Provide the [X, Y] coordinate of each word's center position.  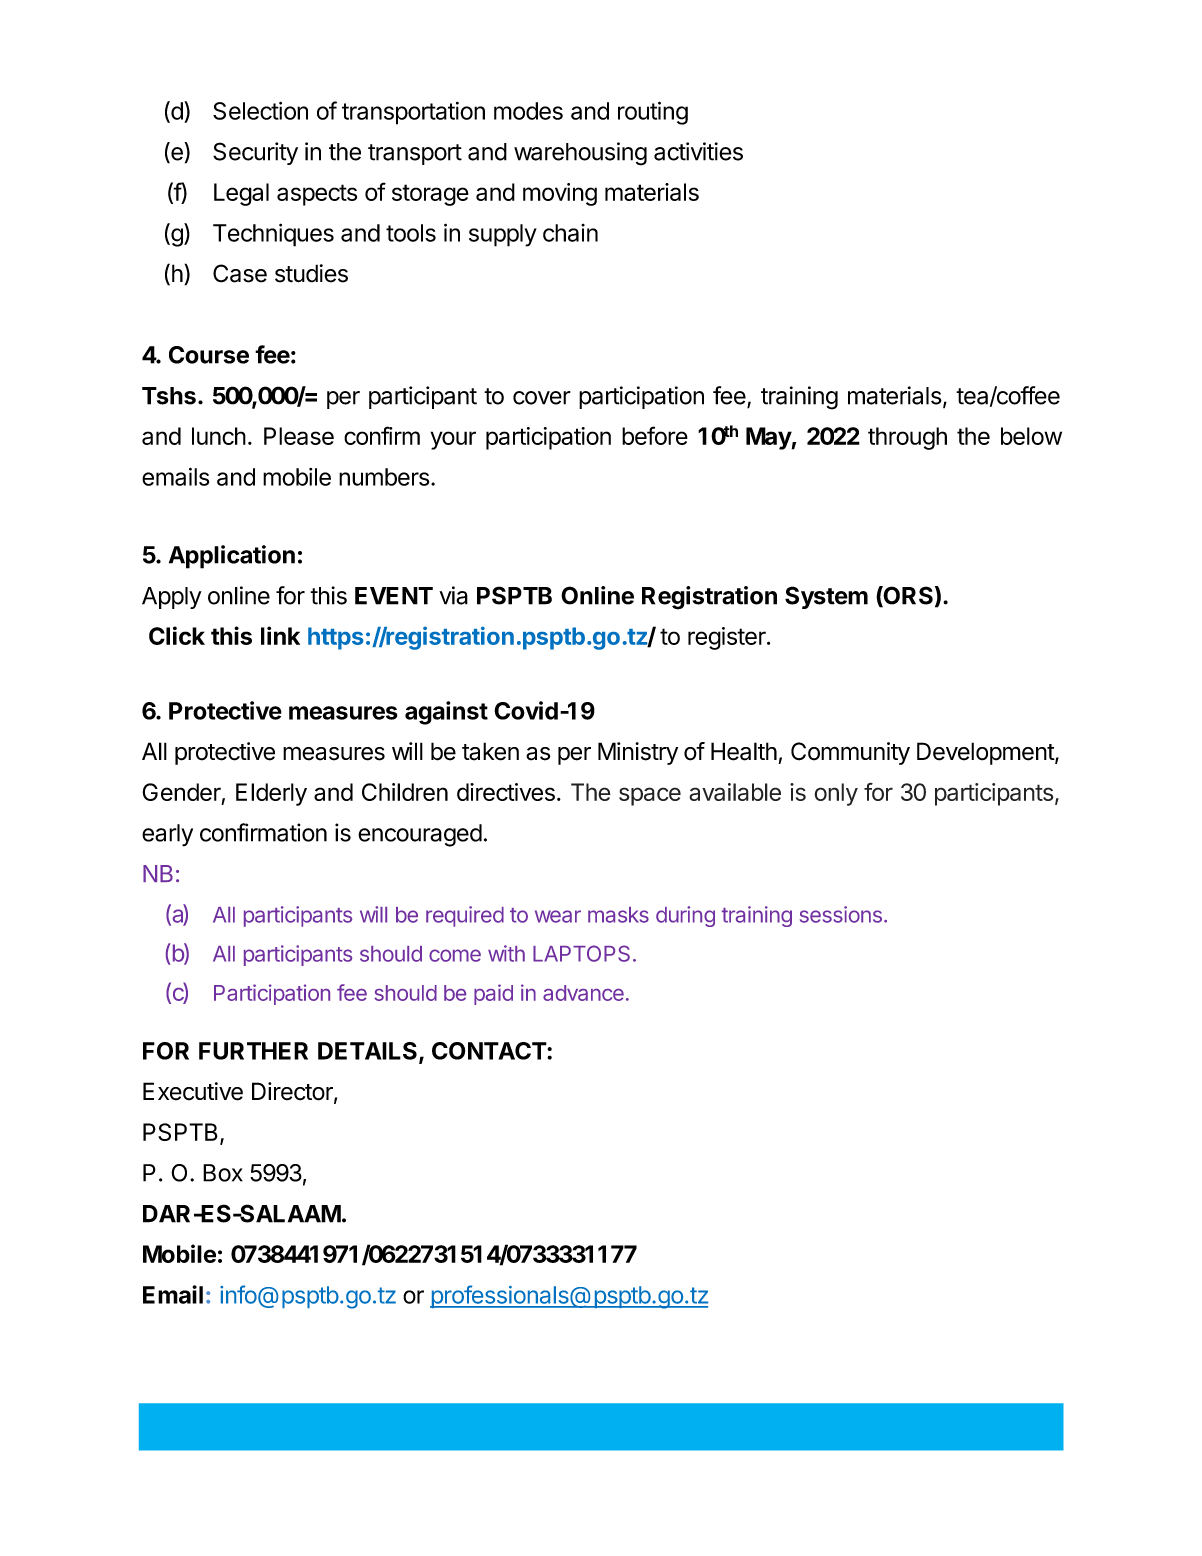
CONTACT [490, 1051]
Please [299, 436]
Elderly [271, 794]
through [907, 438]
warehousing [580, 154]
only [836, 794]
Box [223, 1173]
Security [255, 153]
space [650, 796]
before [655, 435]
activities [698, 151]
